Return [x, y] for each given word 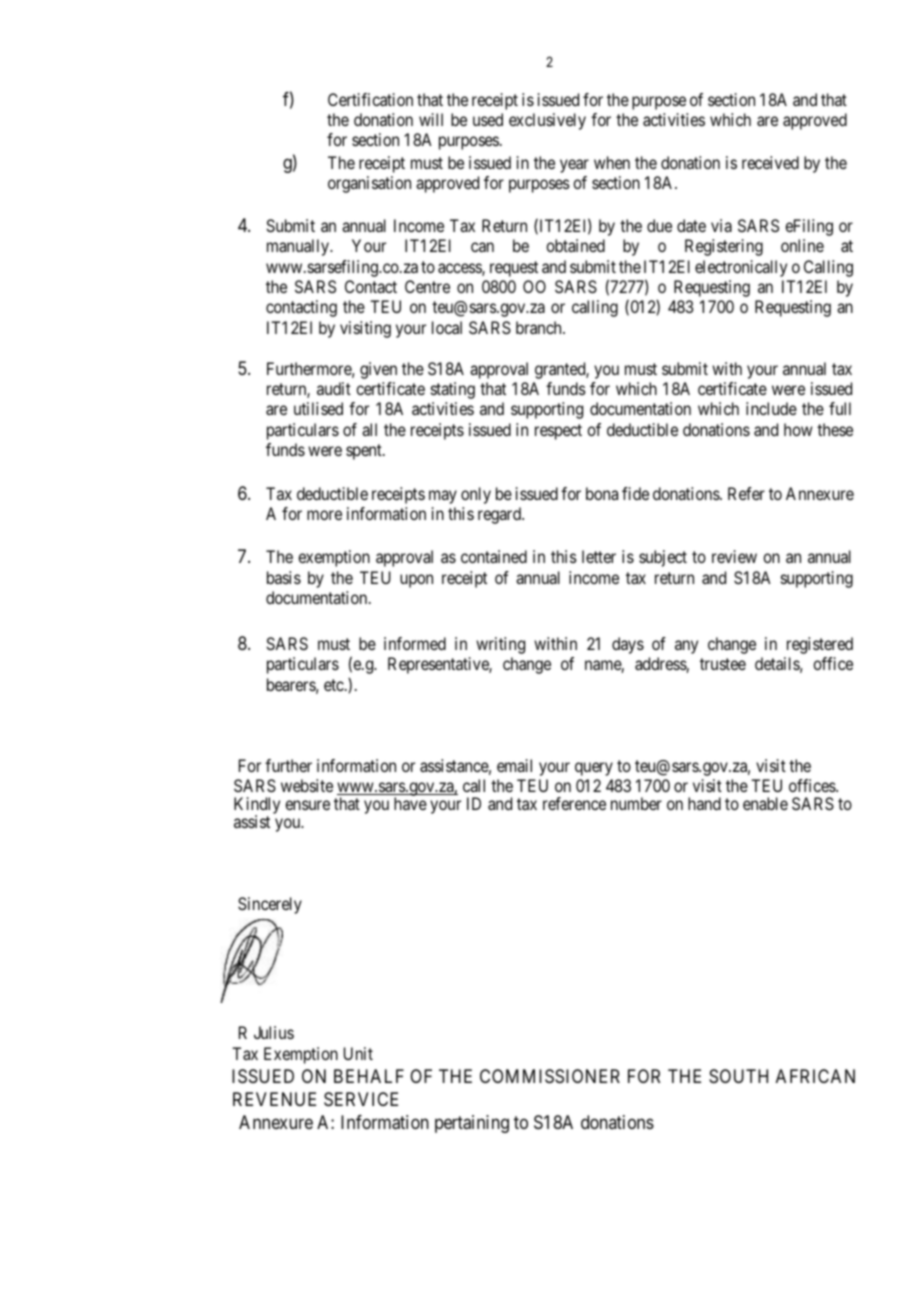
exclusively [547, 121]
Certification [370, 99]
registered [820, 645]
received [770, 162]
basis [284, 577]
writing [500, 645]
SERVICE [361, 1099]
